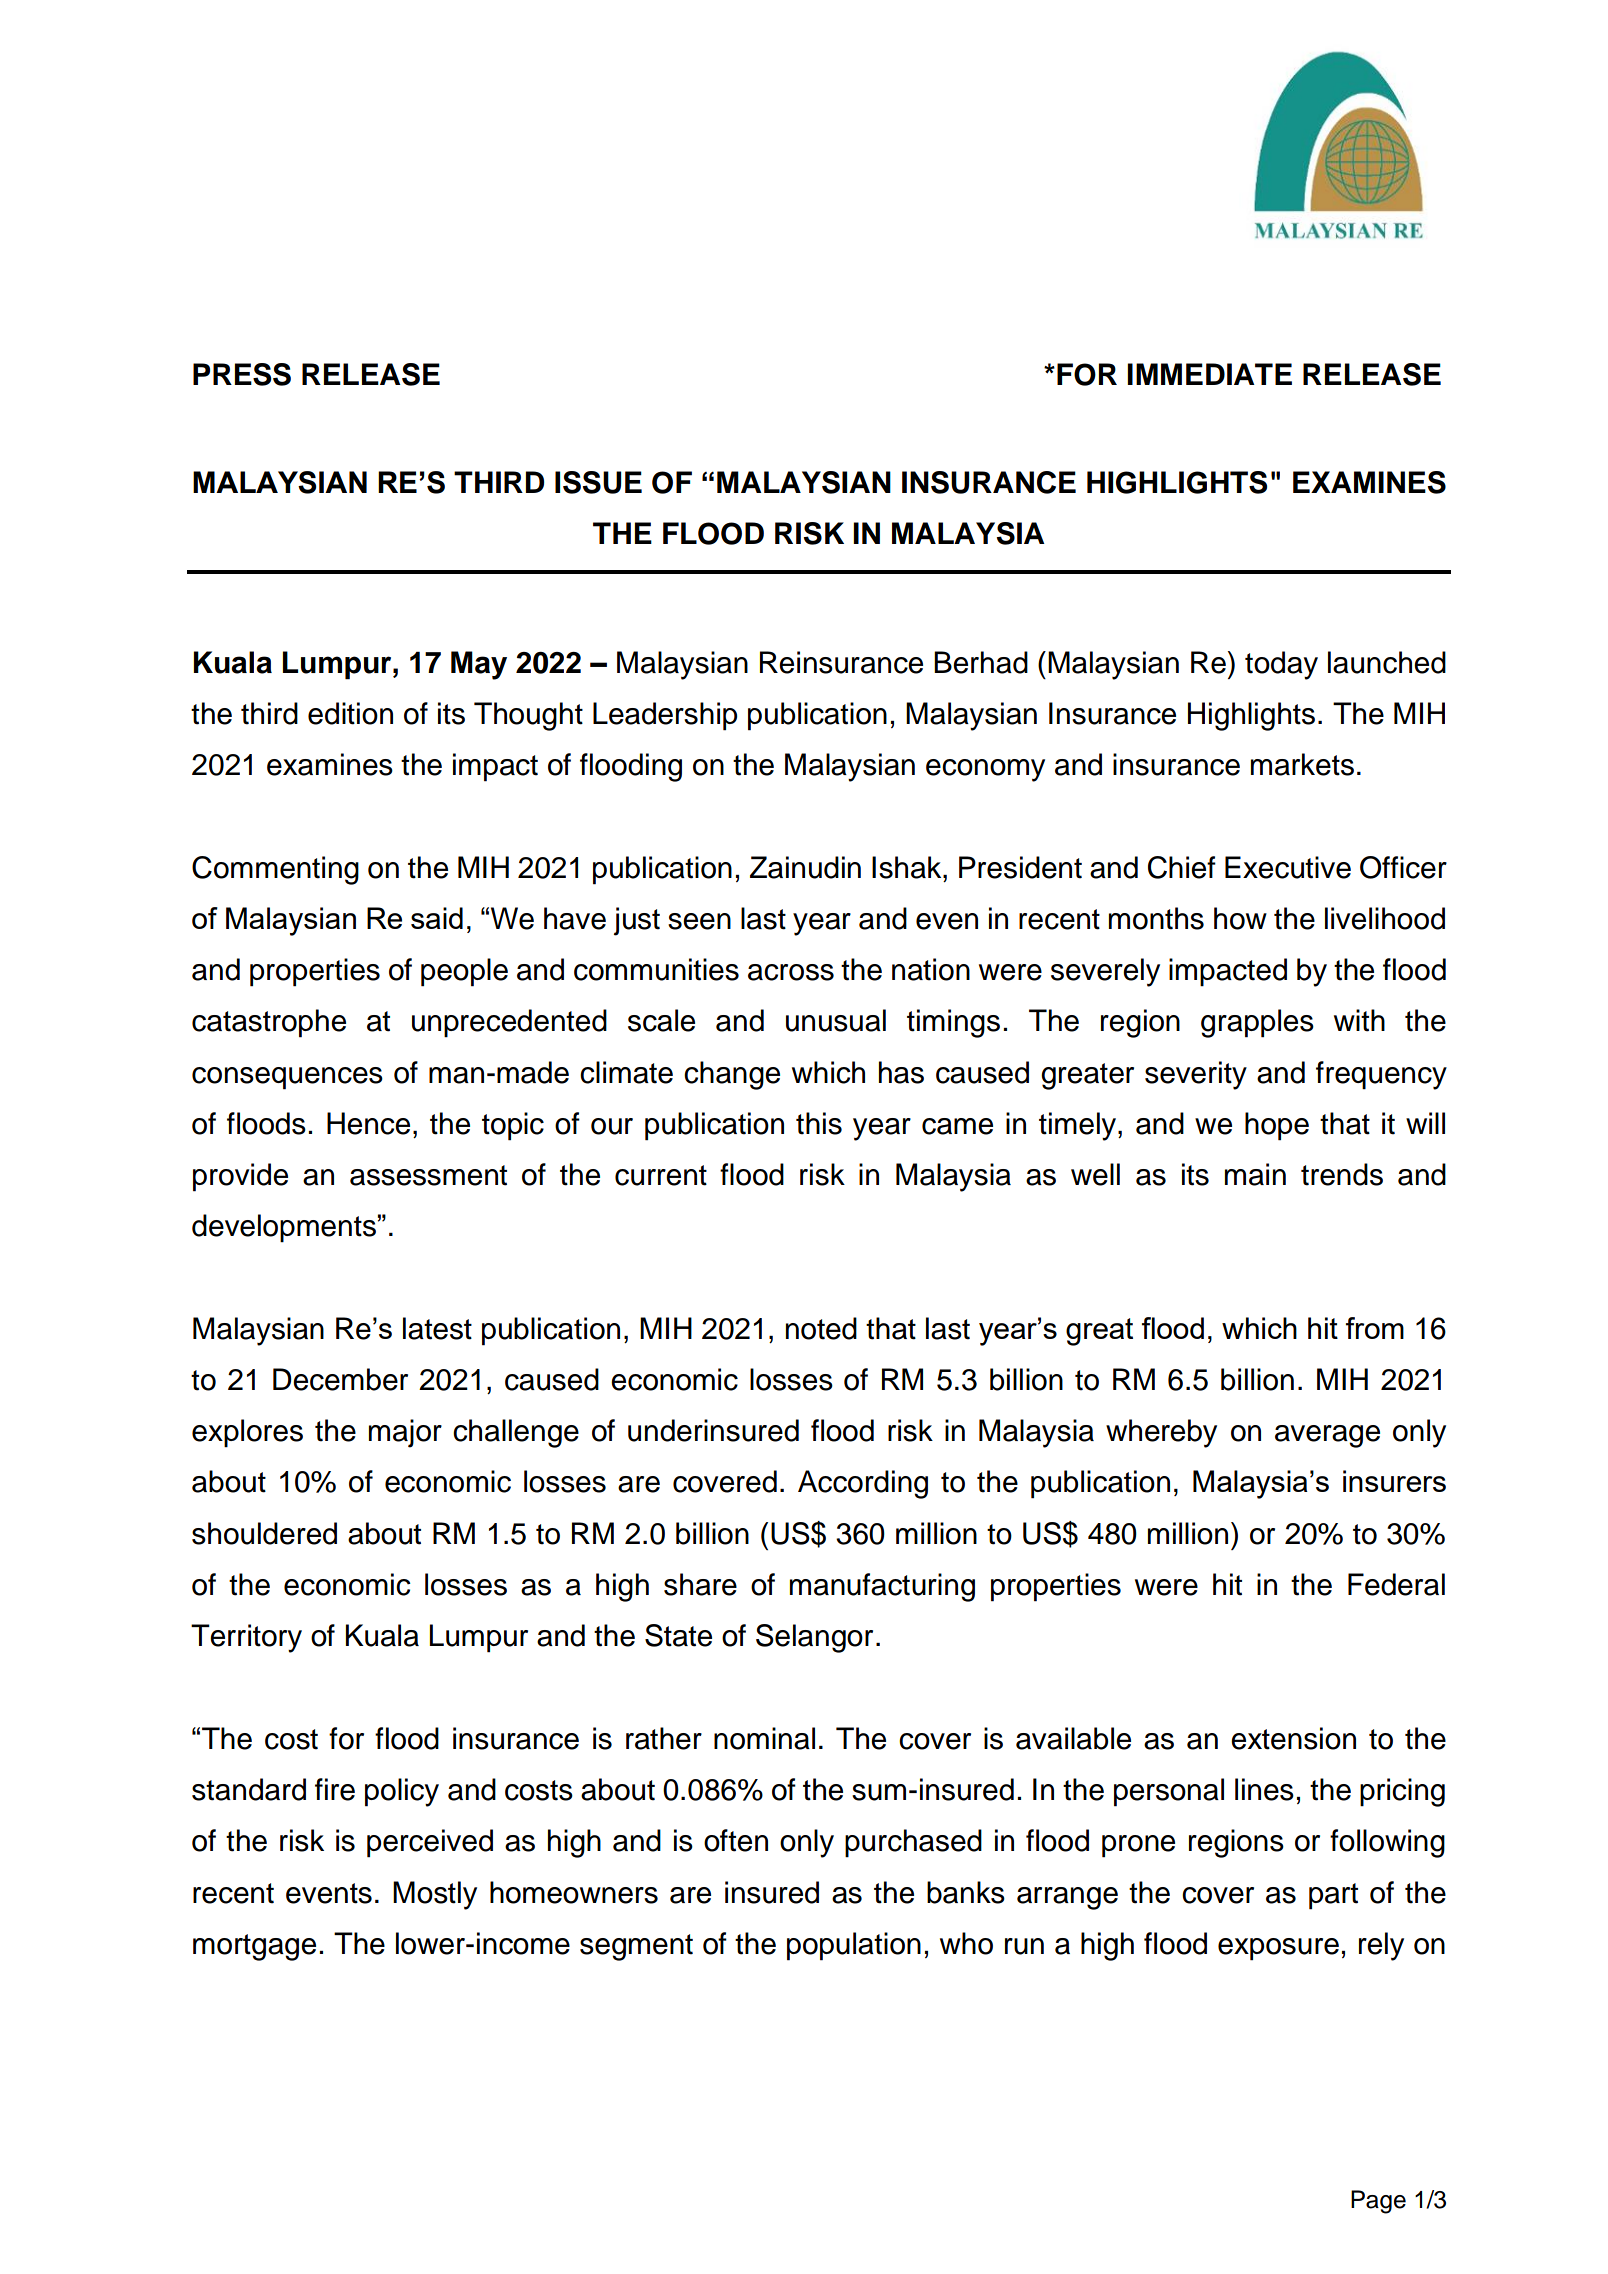 The width and height of the screenshot is (1608, 2274). What do you see at coordinates (598, 482) in the screenshot?
I see `ISSUE` at bounding box center [598, 482].
